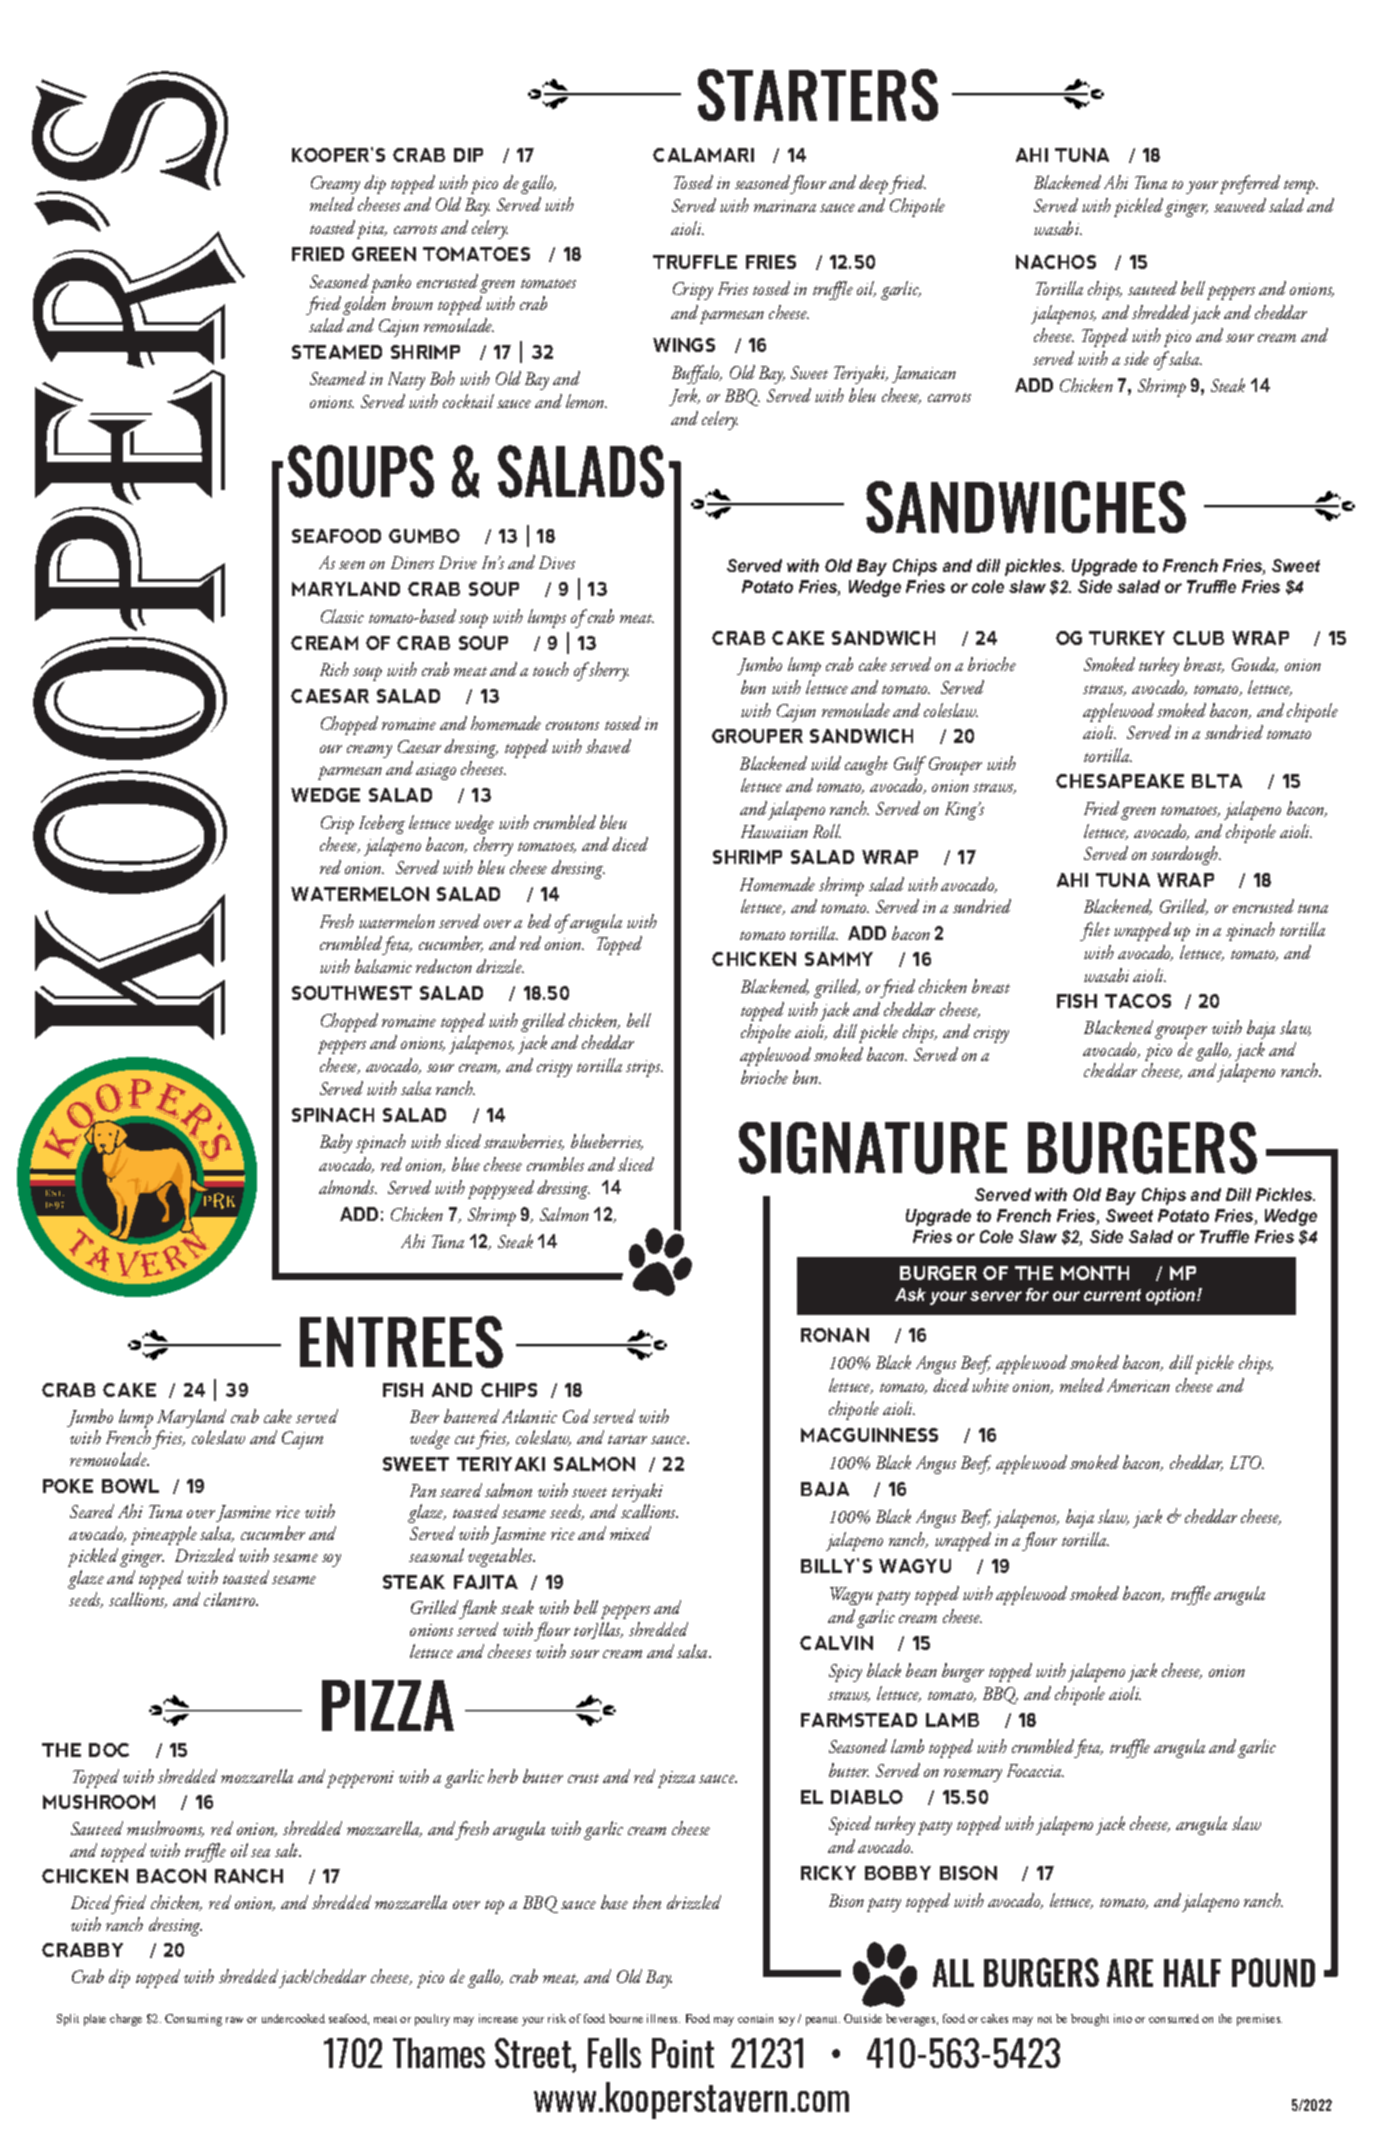  I want to click on strips, so click(644, 1068).
